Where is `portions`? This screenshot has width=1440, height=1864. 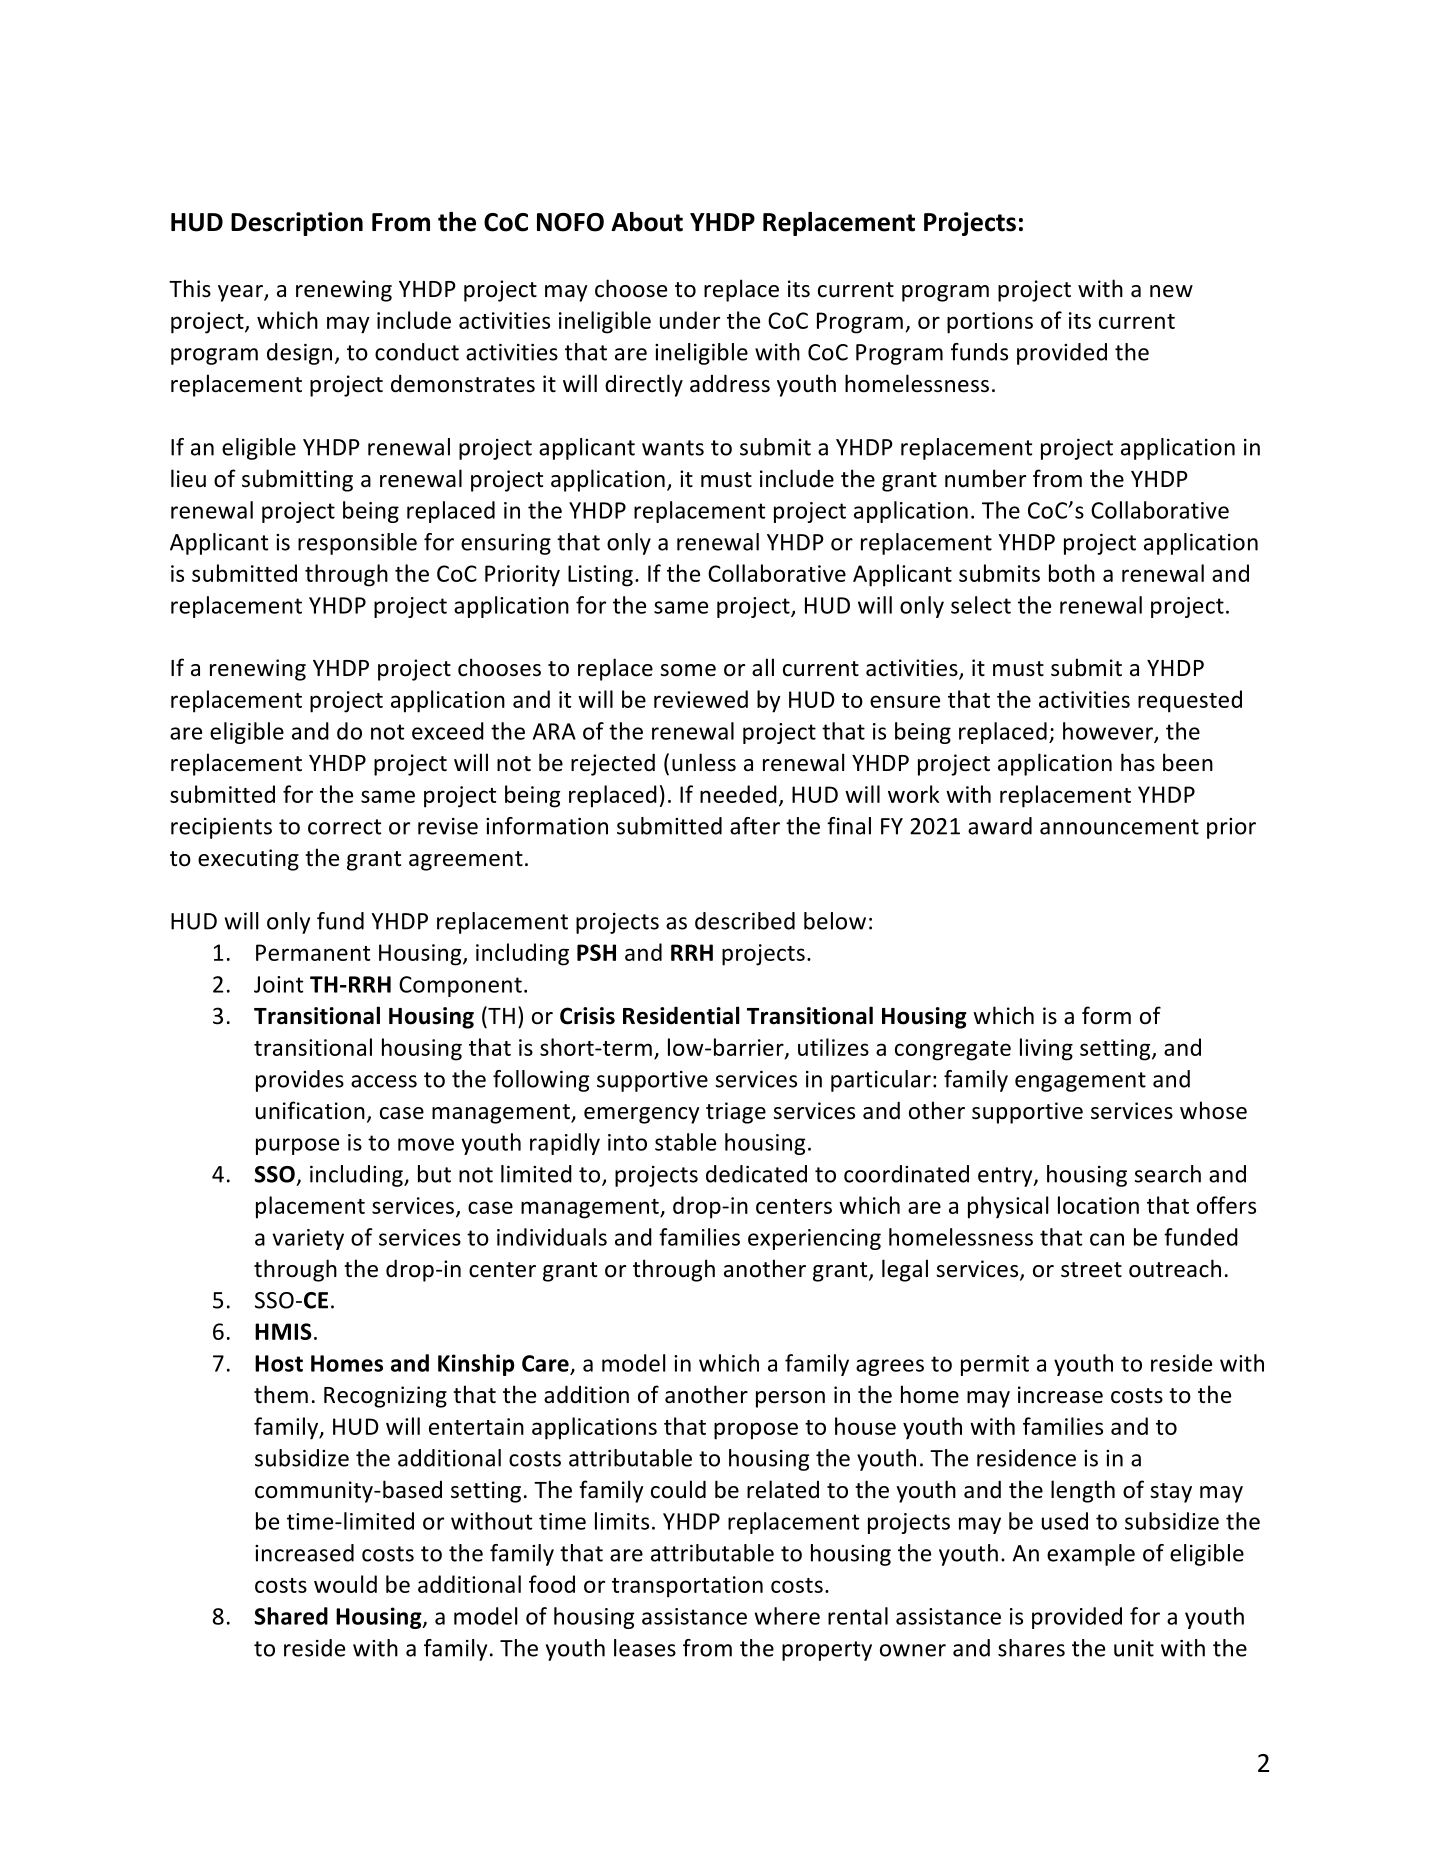
portions is located at coordinates (990, 323).
